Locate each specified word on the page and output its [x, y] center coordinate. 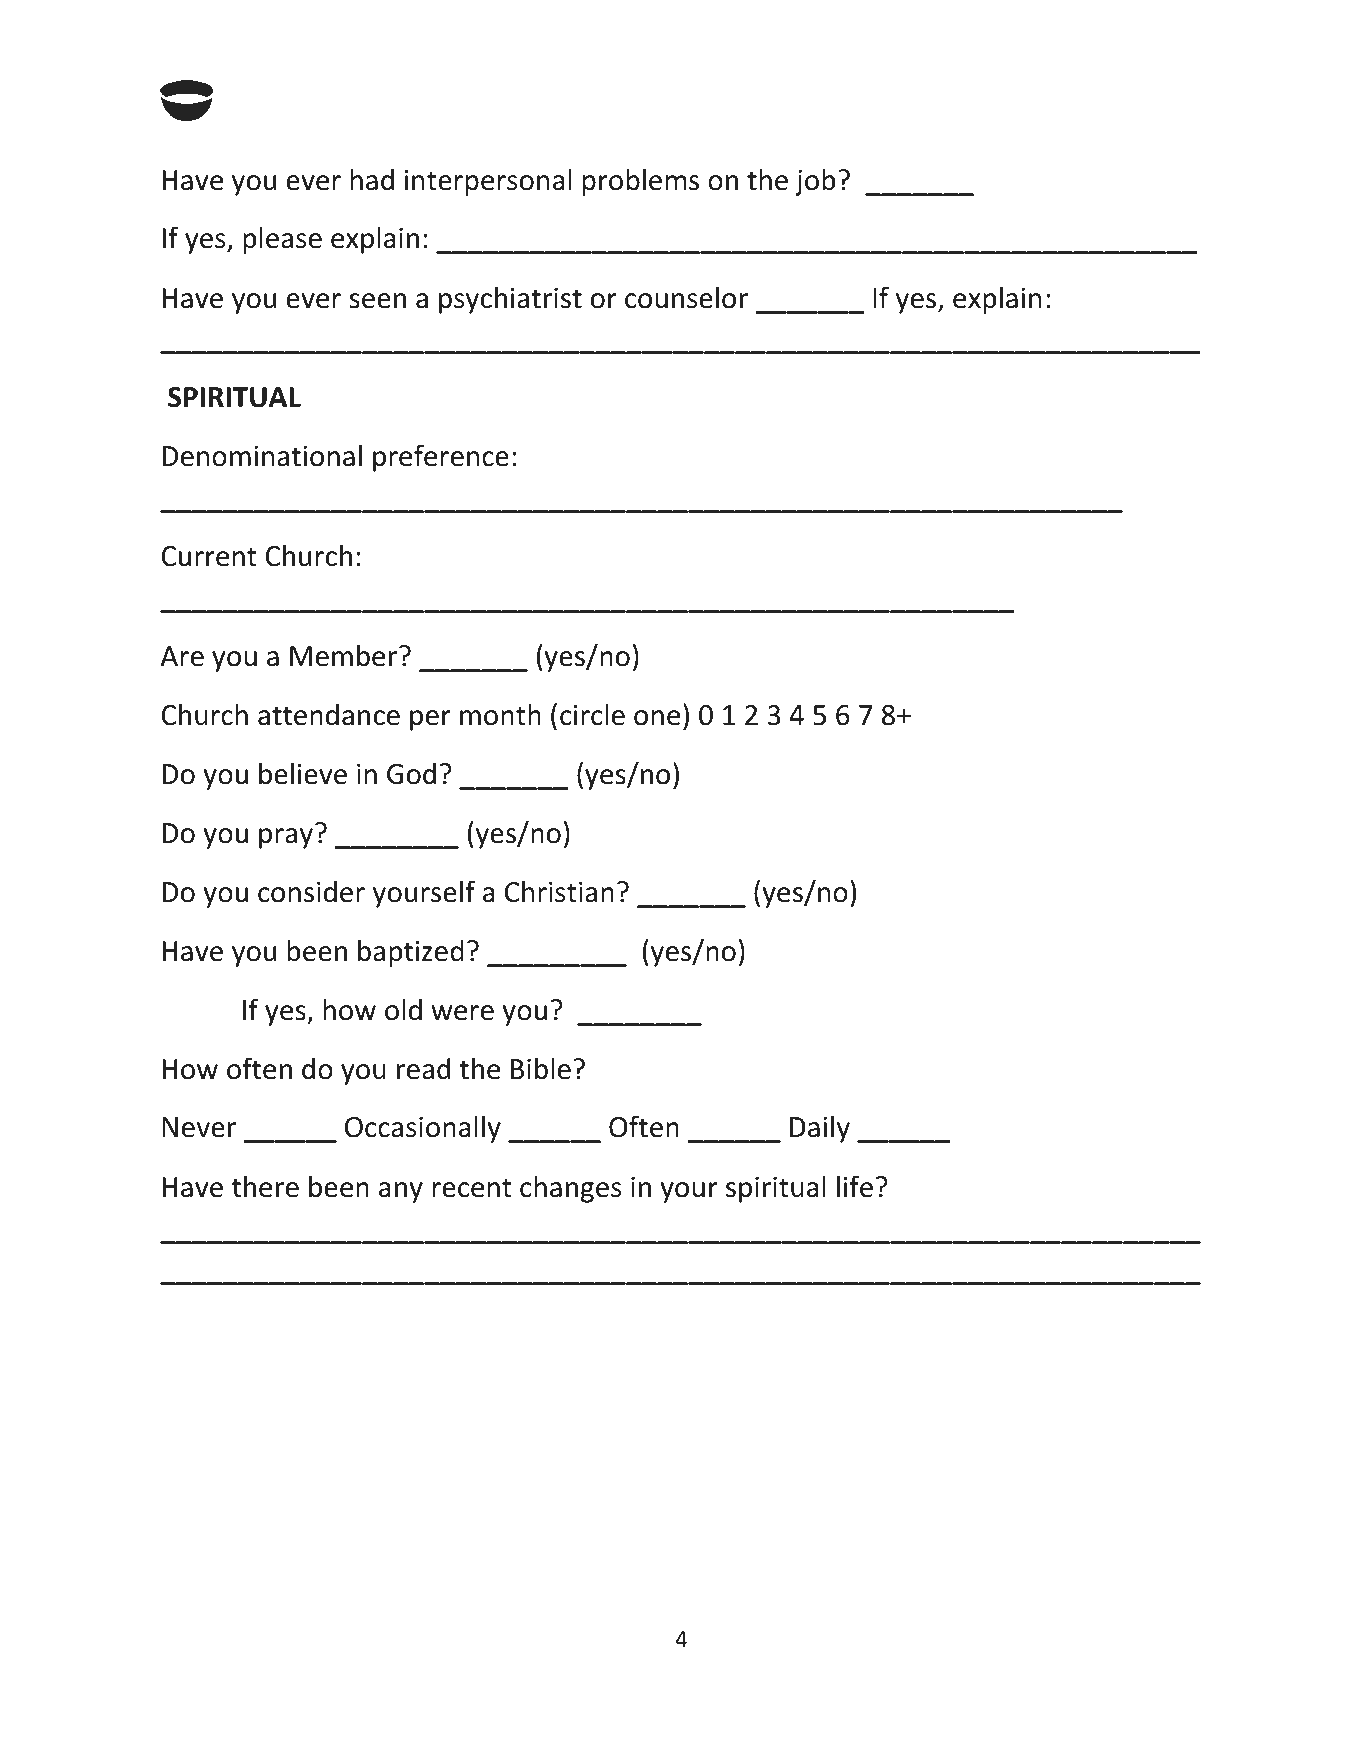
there [265, 1186]
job [815, 182]
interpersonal [488, 182]
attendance [329, 714]
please [282, 240]
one [657, 718]
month [500, 714]
